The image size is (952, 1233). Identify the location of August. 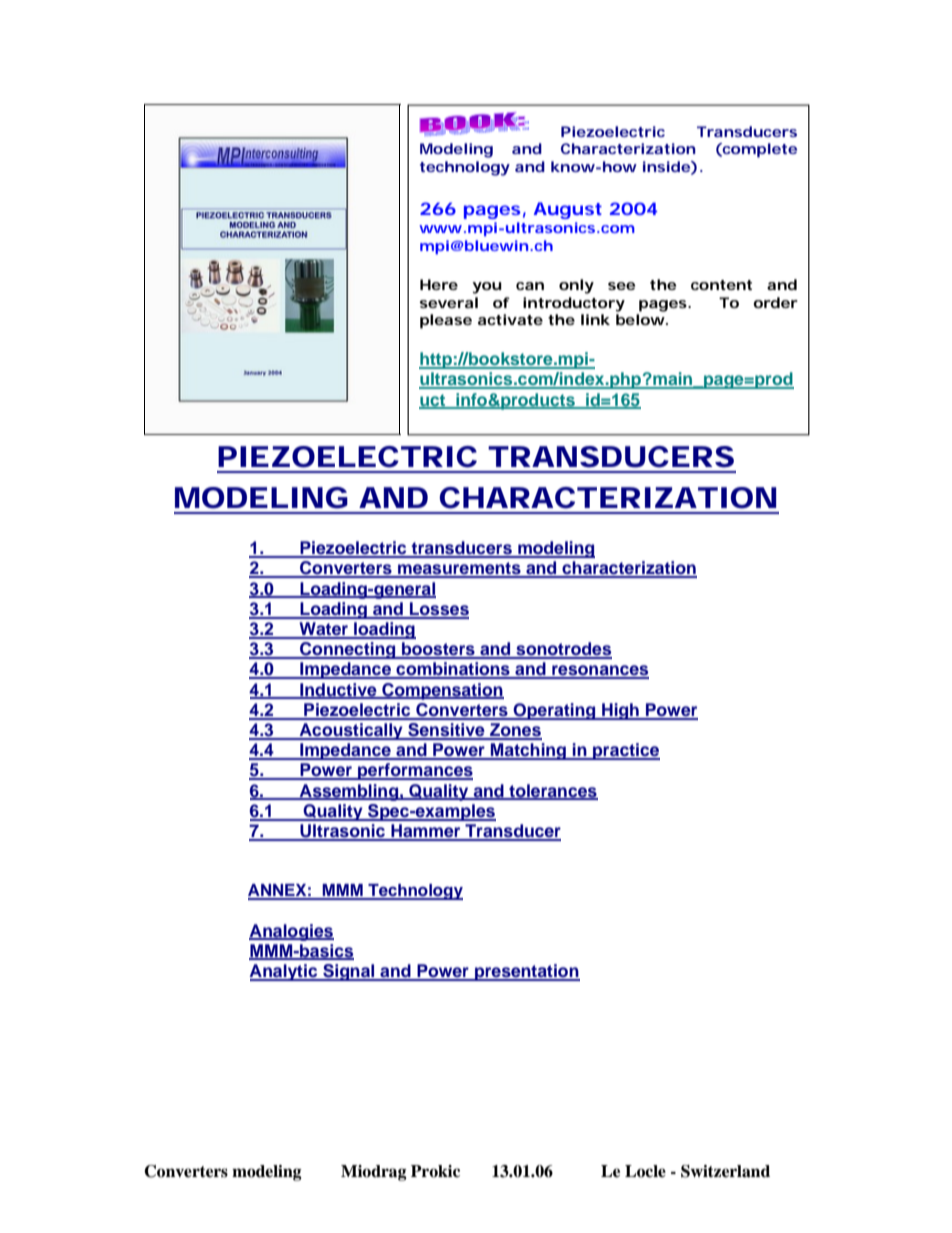
(568, 210).
